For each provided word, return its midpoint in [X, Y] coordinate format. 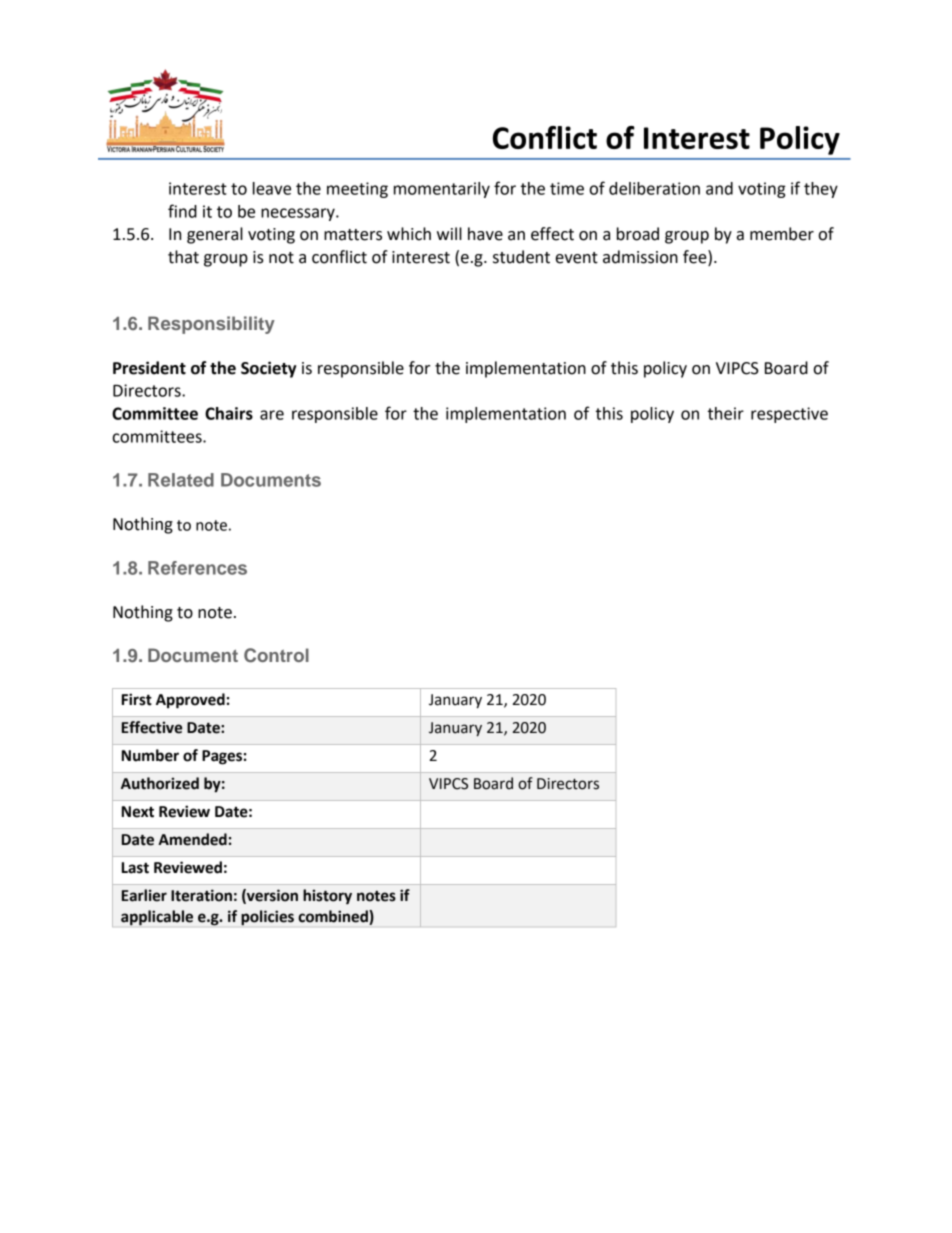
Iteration [201, 895]
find [182, 211]
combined [334, 917]
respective [789, 415]
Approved [190, 701]
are [272, 415]
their [726, 413]
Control [276, 655]
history [327, 897]
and [719, 188]
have [485, 234]
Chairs [229, 413]
